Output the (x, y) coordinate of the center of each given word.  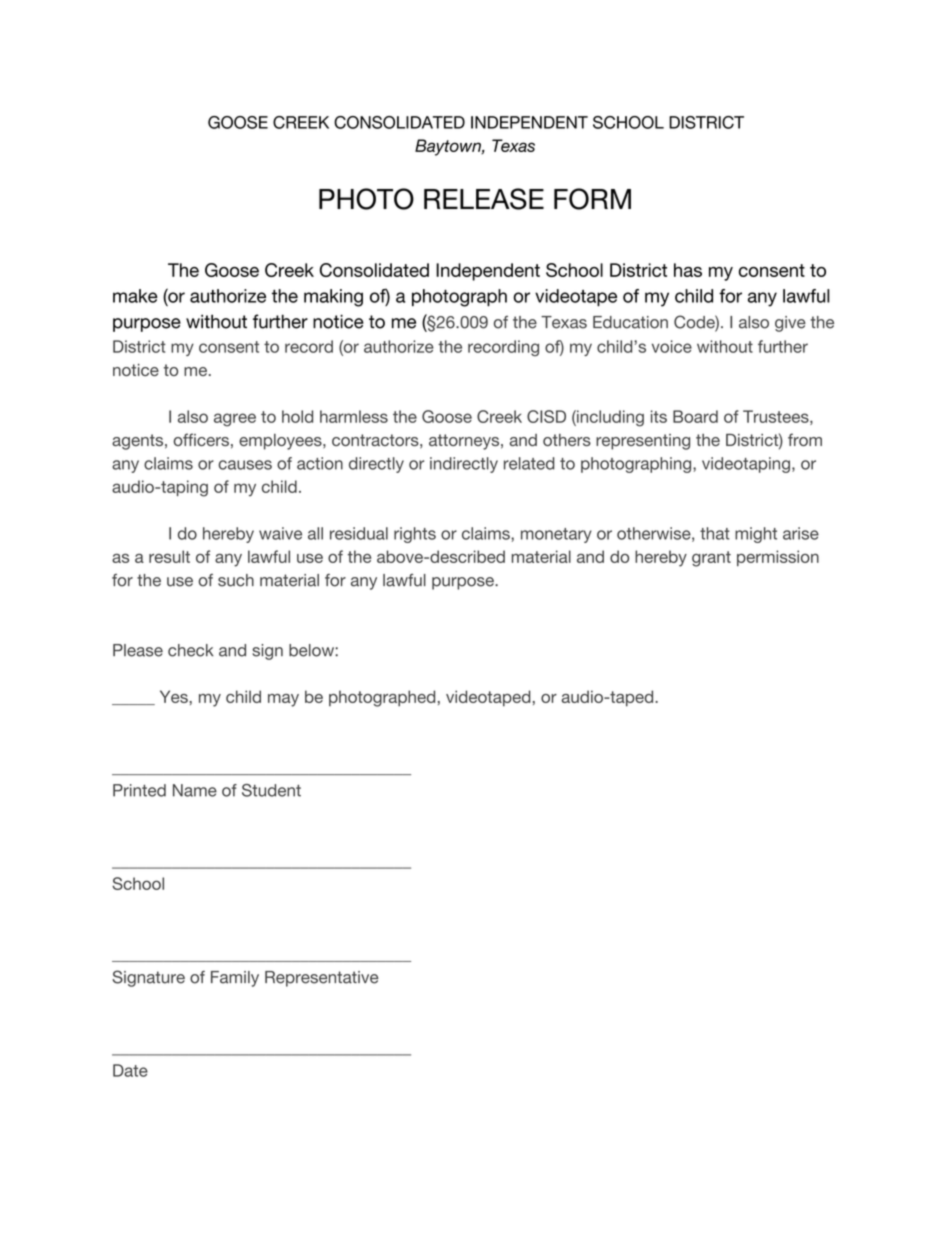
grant (711, 559)
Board (695, 416)
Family (235, 979)
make (135, 296)
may (283, 700)
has (688, 270)
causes (245, 465)
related (529, 463)
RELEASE (484, 199)
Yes (175, 696)
